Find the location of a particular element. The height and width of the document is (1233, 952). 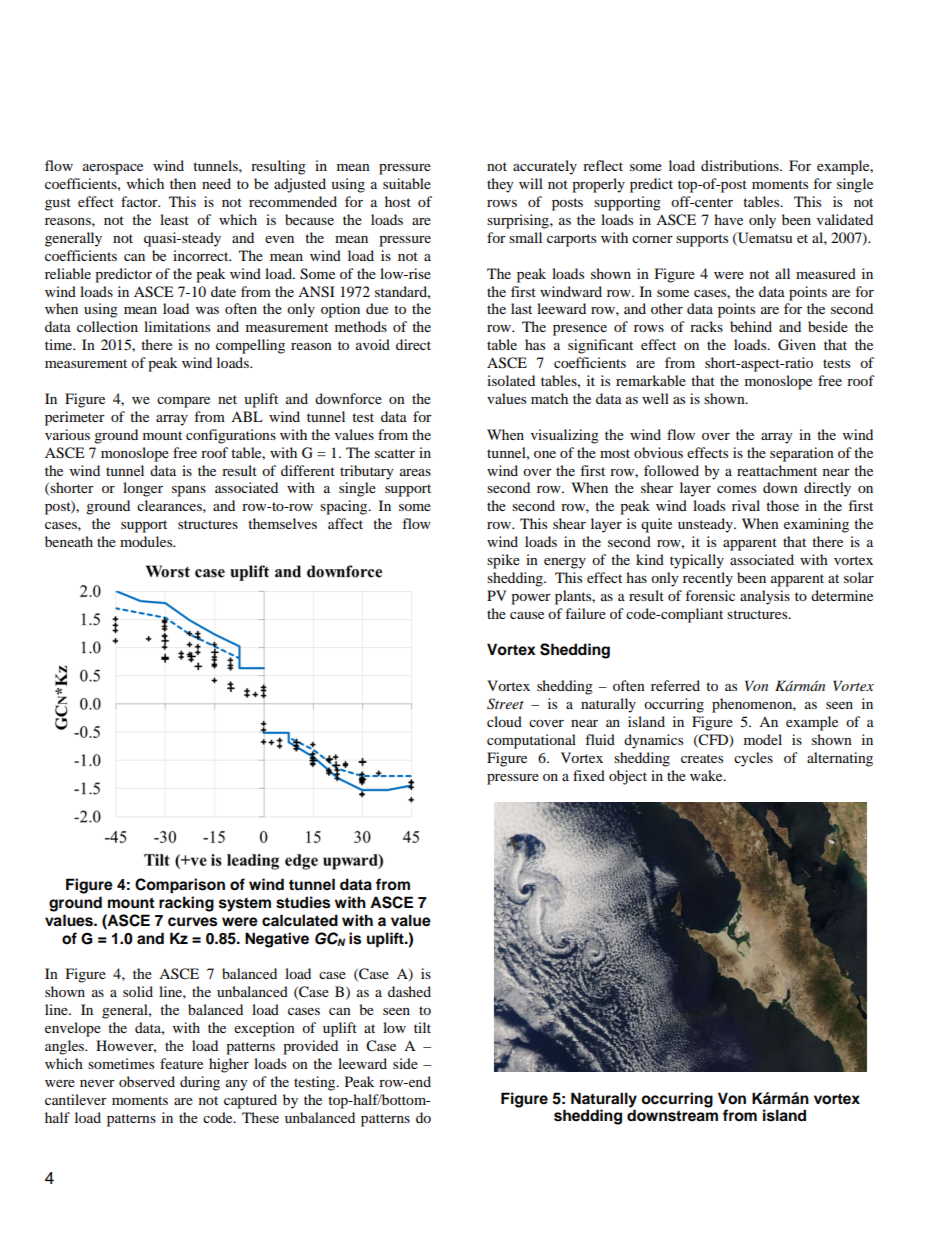

modules is located at coordinates (147, 541).
